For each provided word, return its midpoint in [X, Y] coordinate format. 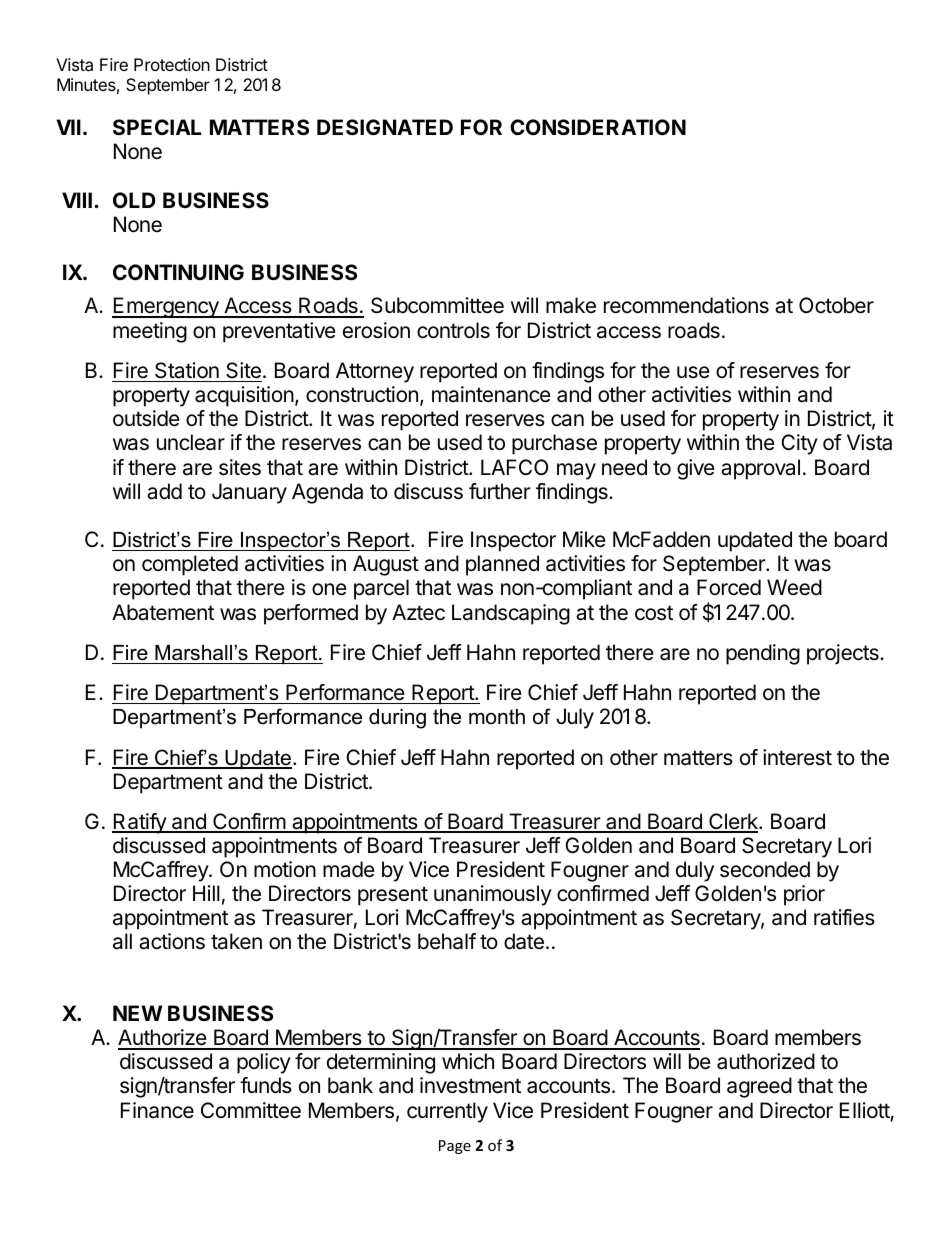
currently [447, 1112]
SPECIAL [157, 127]
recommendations [686, 305]
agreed [759, 1087]
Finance [157, 1110]
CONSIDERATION [598, 127]
